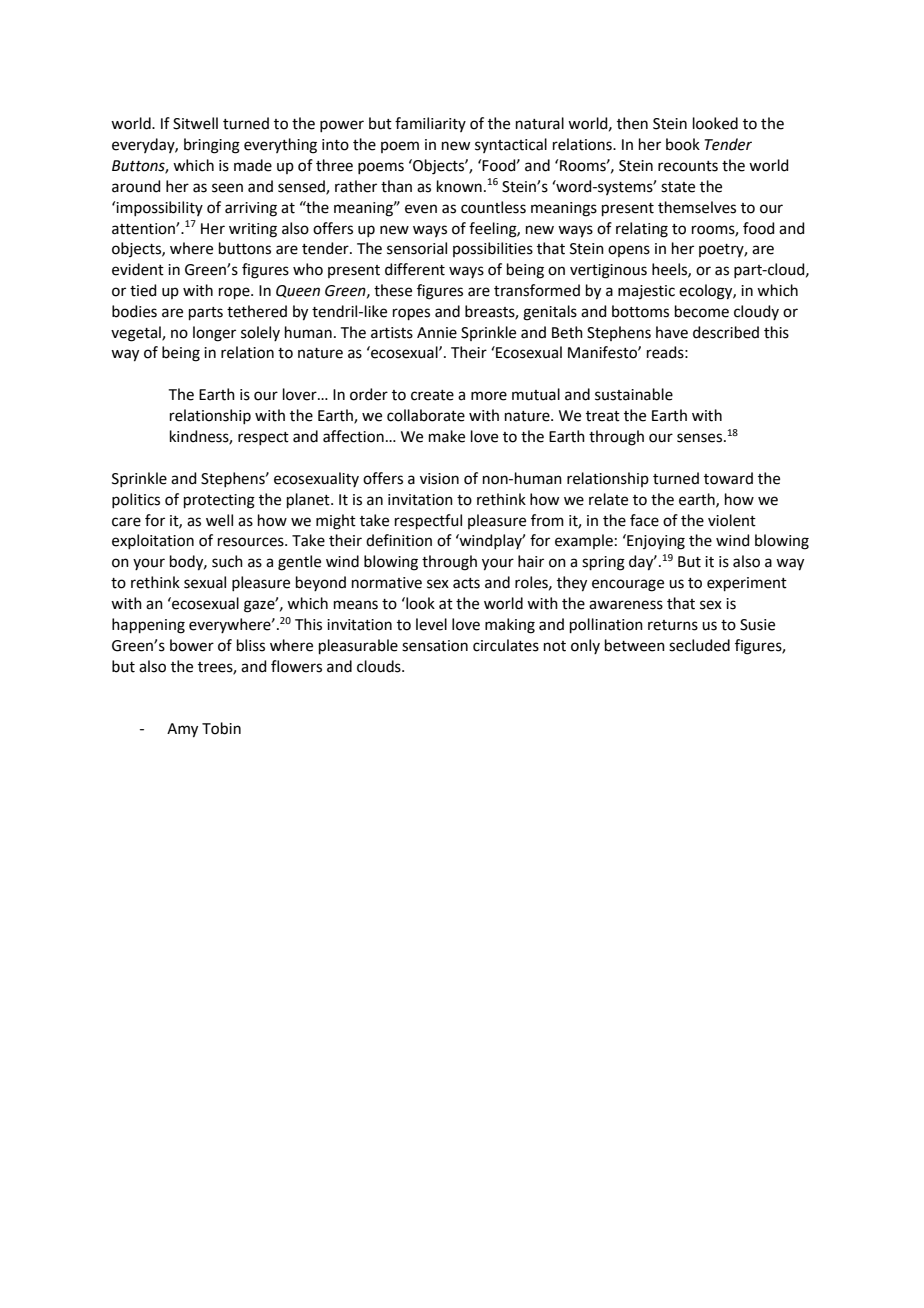 This screenshot has width=924, height=1308. Describe the element at coordinates (212, 146) in the screenshot. I see `bringing` at that location.
